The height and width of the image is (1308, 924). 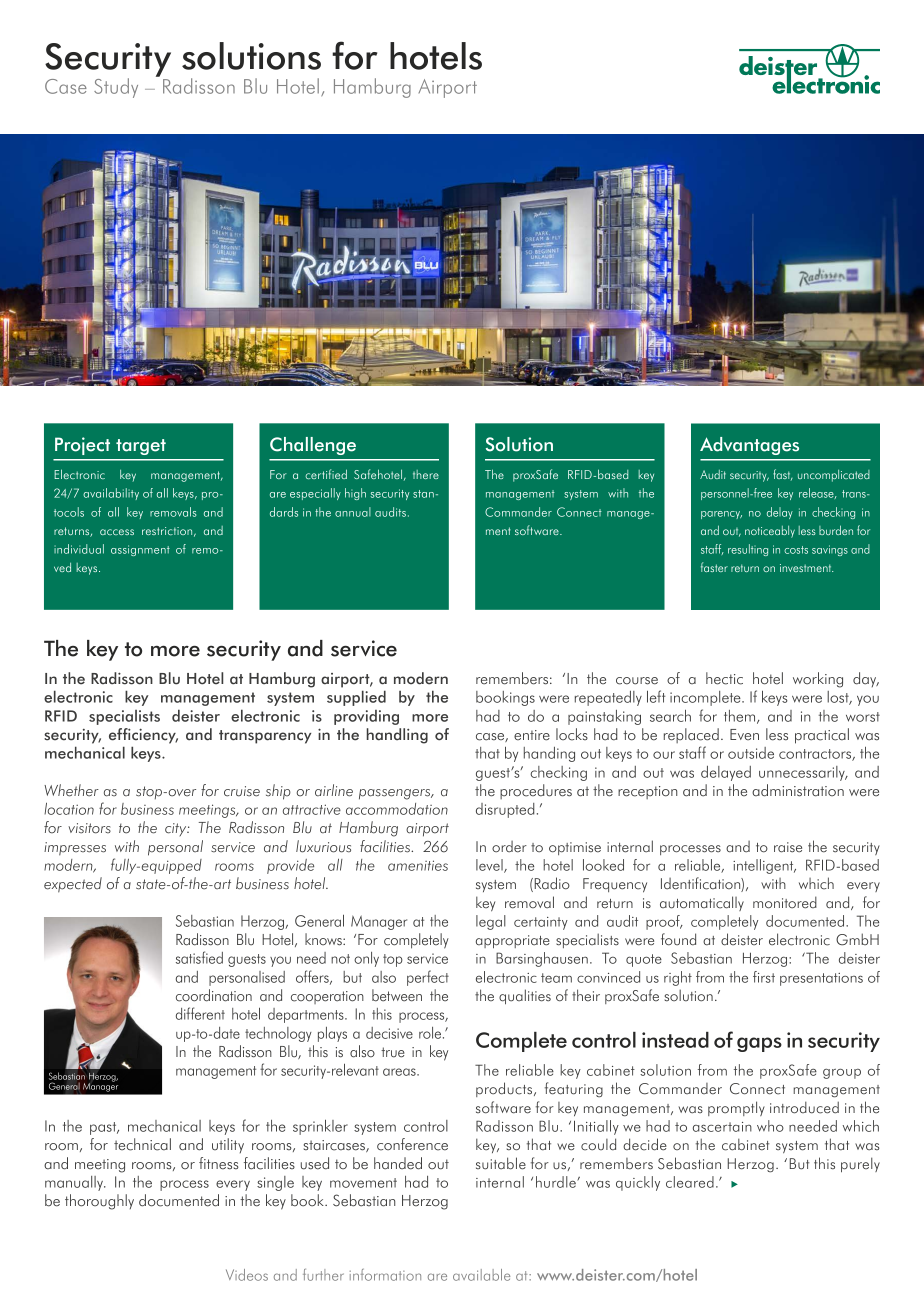 I want to click on cleared, so click(x=690, y=1182).
